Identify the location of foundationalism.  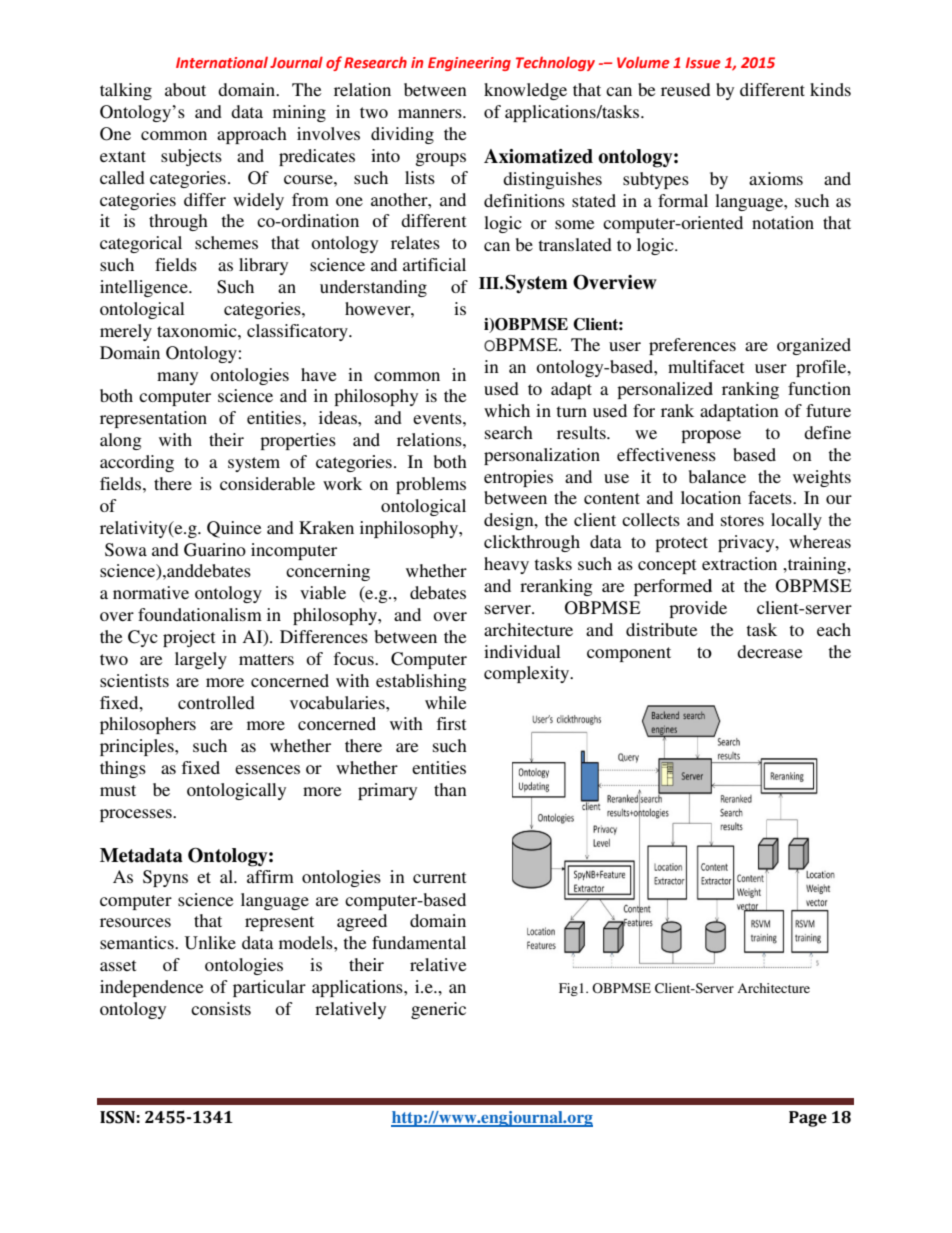
(200, 614).
